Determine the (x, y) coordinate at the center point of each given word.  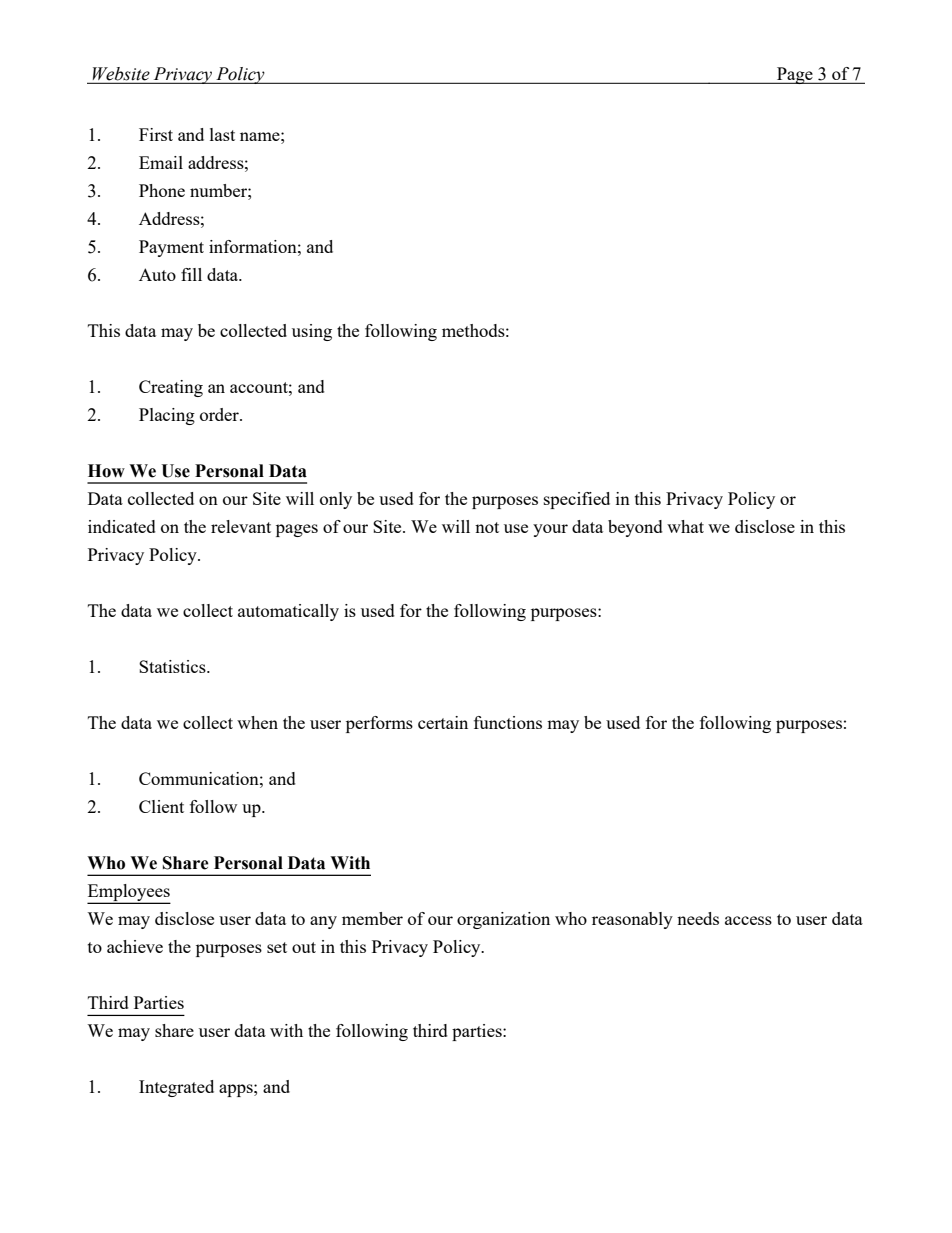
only (336, 500)
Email (161, 162)
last (222, 134)
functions (508, 722)
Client (161, 806)
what (685, 526)
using (312, 332)
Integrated (176, 1088)
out (304, 947)
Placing (167, 416)
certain (443, 722)
